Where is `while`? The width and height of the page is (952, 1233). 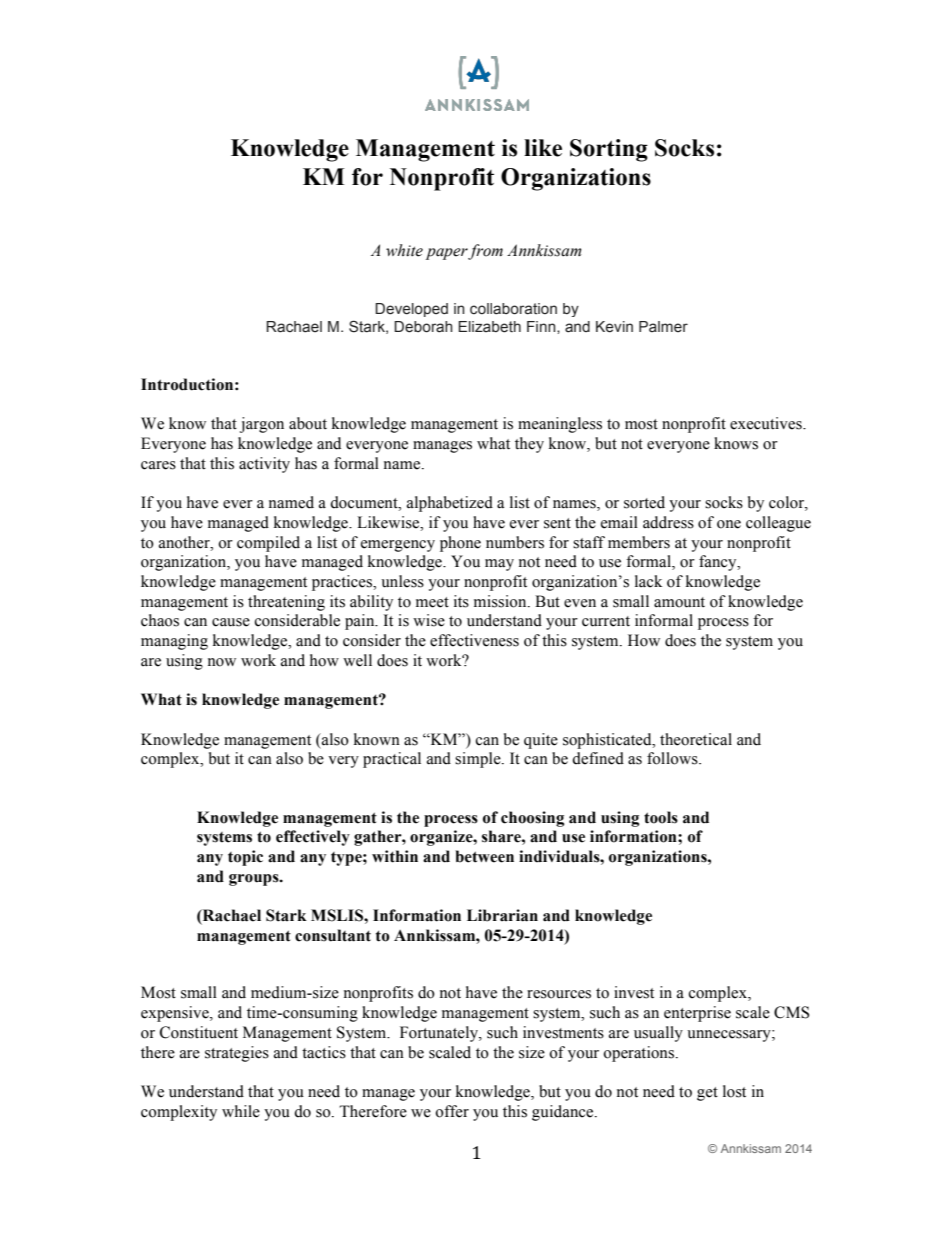 while is located at coordinates (241, 1111).
